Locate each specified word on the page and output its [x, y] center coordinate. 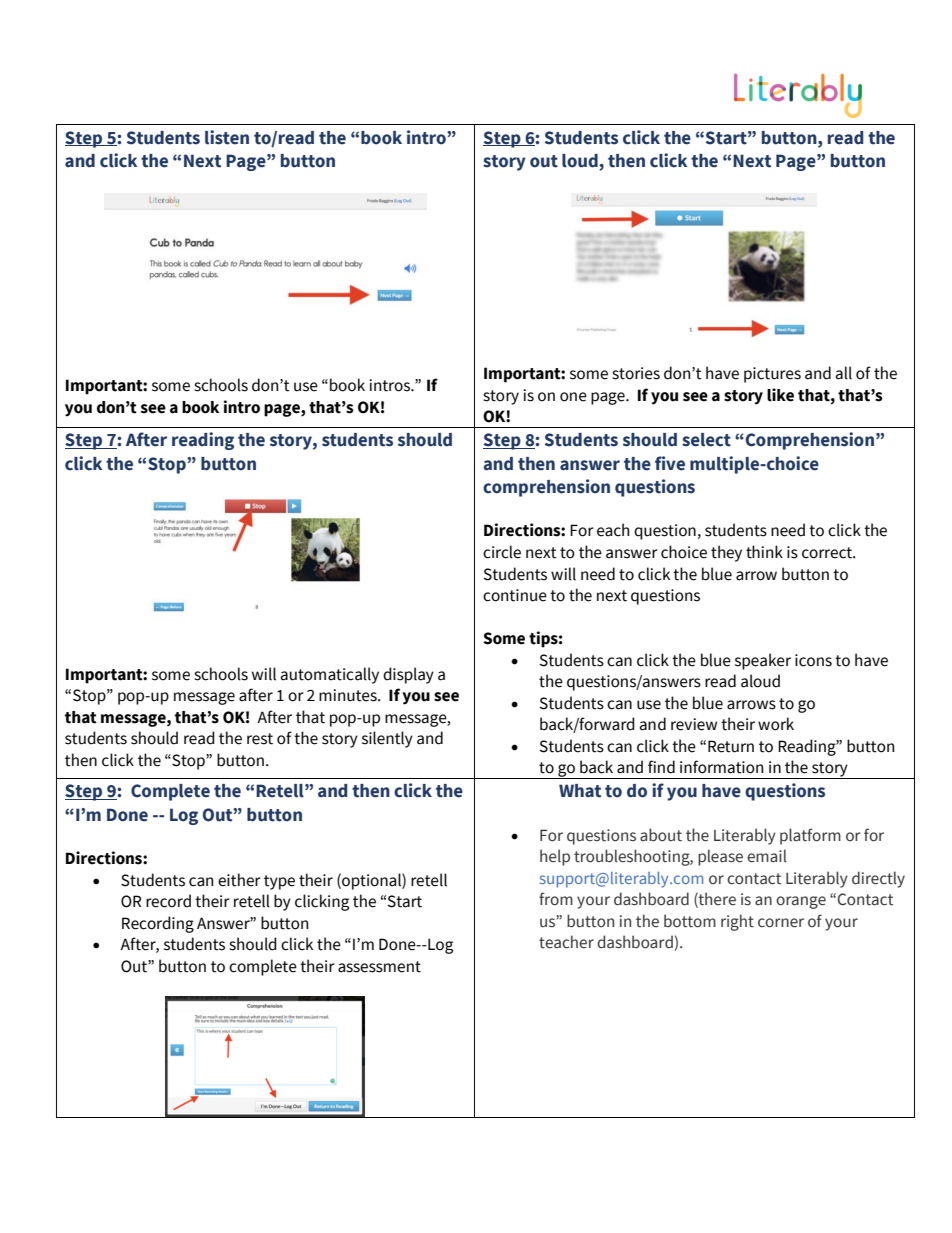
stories [636, 373]
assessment [379, 967]
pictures [772, 375]
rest [260, 739]
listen [227, 137]
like [780, 395]
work [776, 724]
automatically [330, 675]
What [580, 791]
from [556, 899]
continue [515, 595]
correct [828, 553]
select [706, 440]
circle [502, 552]
